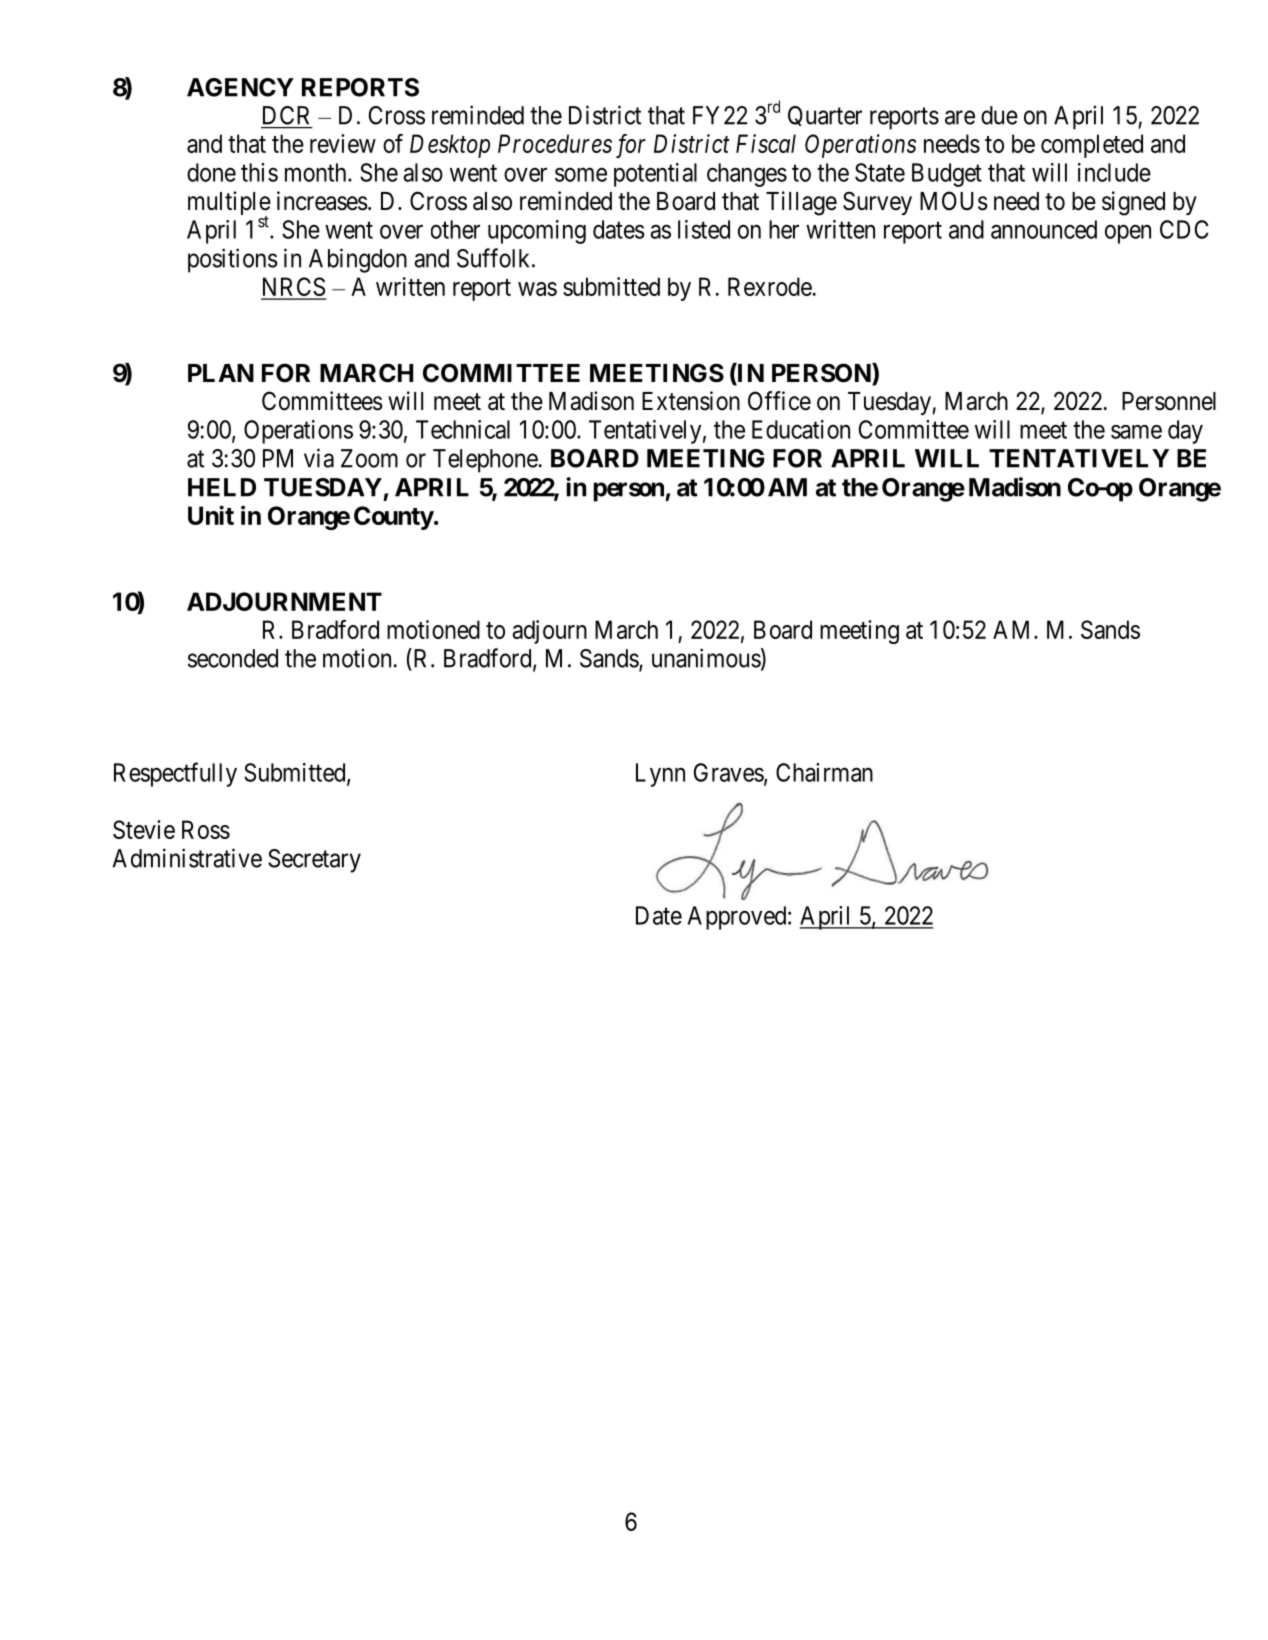 Image resolution: width=1268 pixels, height=1640 pixels. What do you see at coordinates (485, 461) in the document?
I see `Telephone` at bounding box center [485, 461].
